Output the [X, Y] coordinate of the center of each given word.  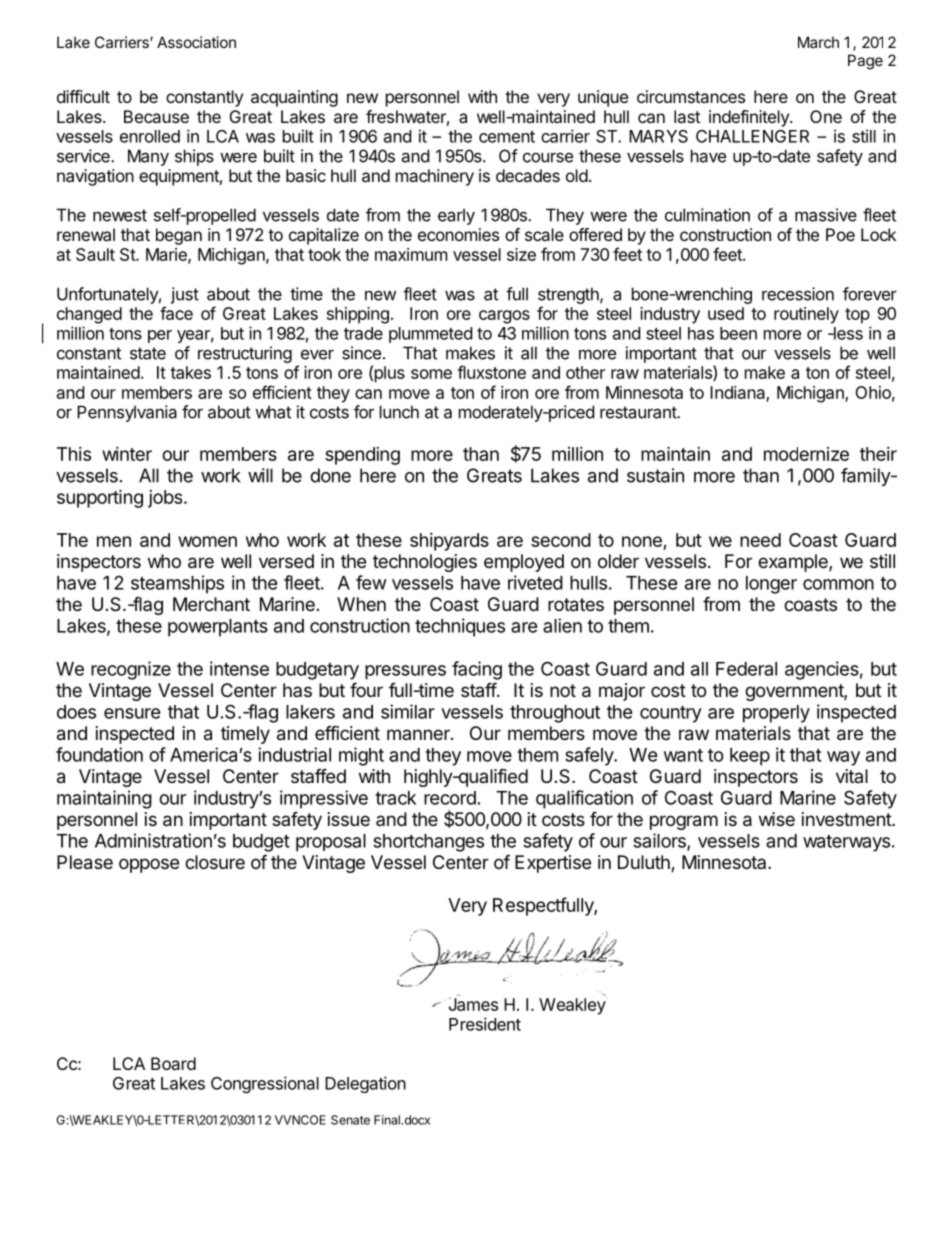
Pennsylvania [127, 413]
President [485, 1024]
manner [419, 734]
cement [507, 137]
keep [750, 757]
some [431, 374]
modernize [806, 454]
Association [196, 42]
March [818, 42]
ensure [132, 713]
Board [173, 1063]
